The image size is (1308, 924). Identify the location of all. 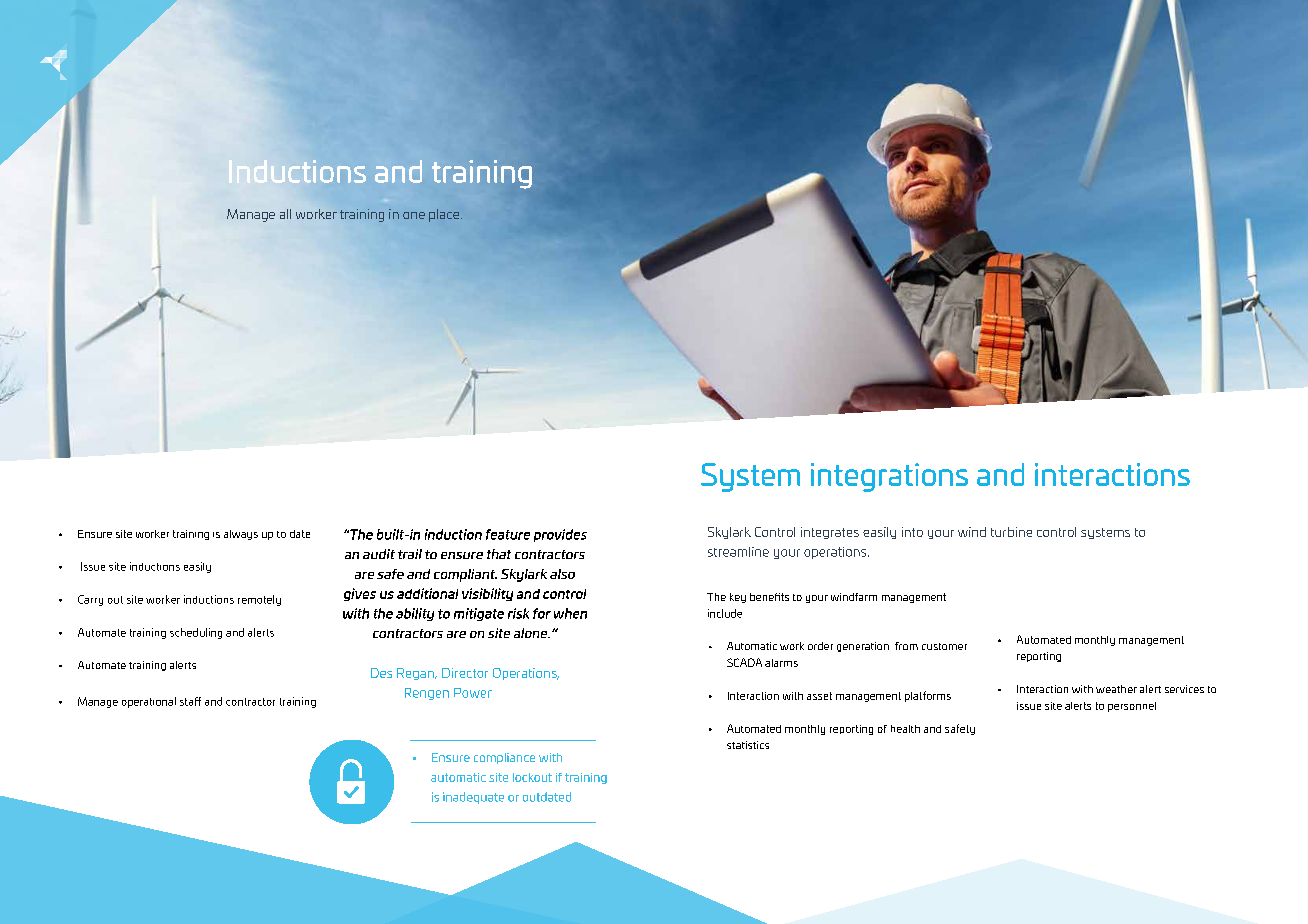
(285, 214).
